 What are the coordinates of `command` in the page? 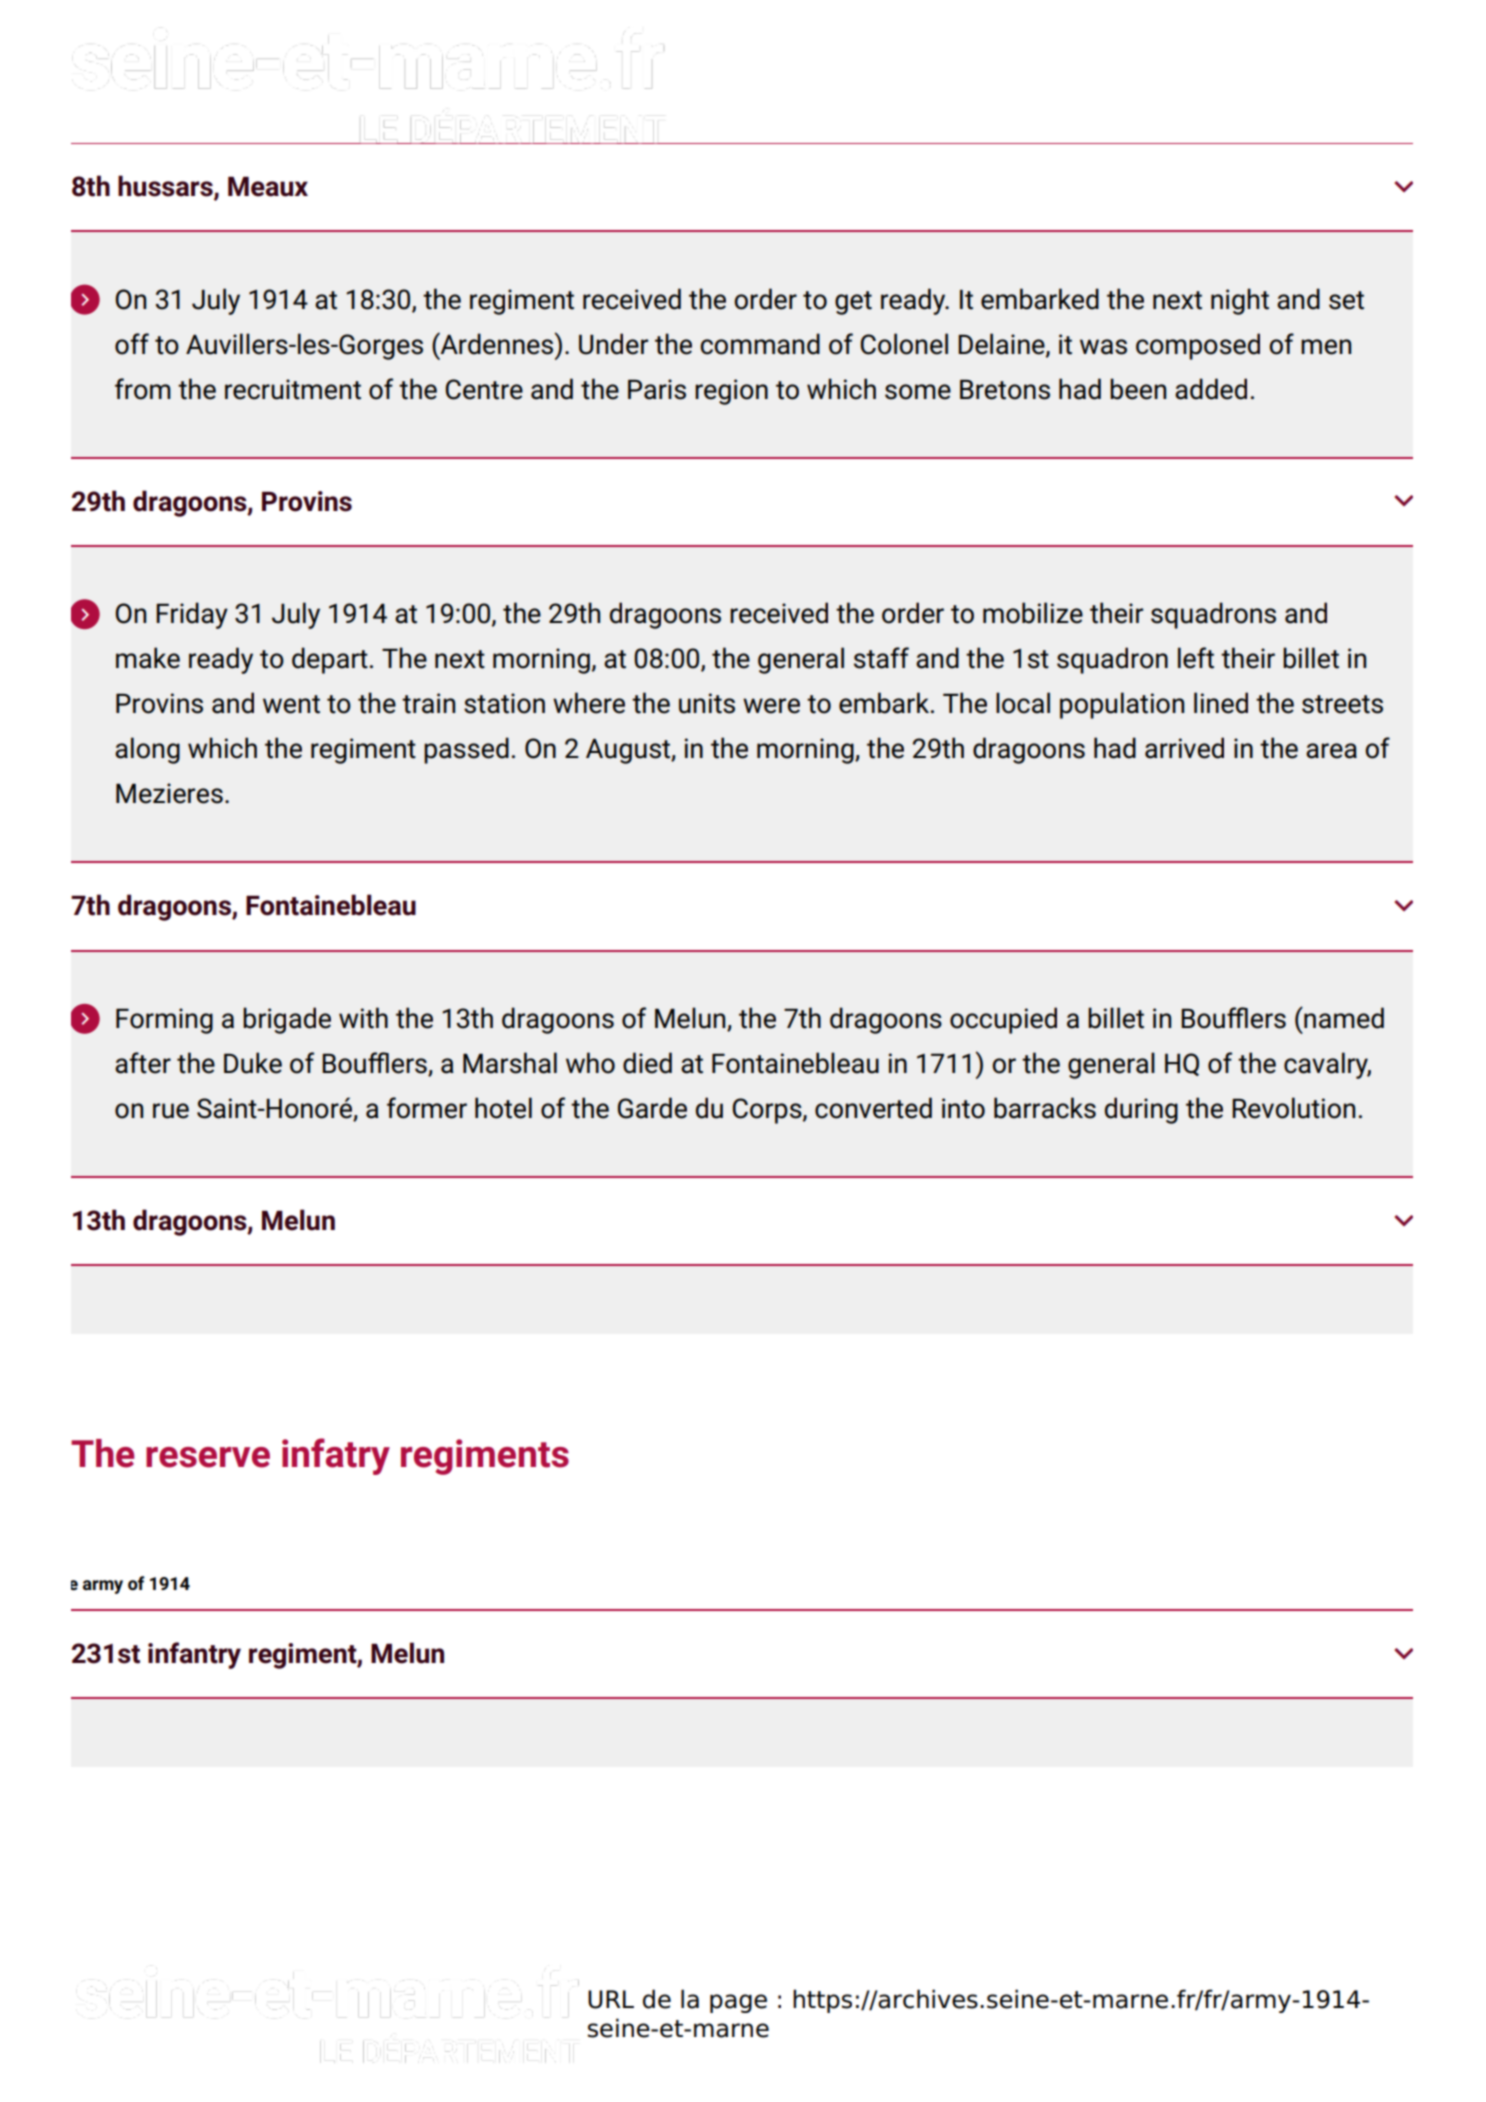 It's located at (760, 344).
